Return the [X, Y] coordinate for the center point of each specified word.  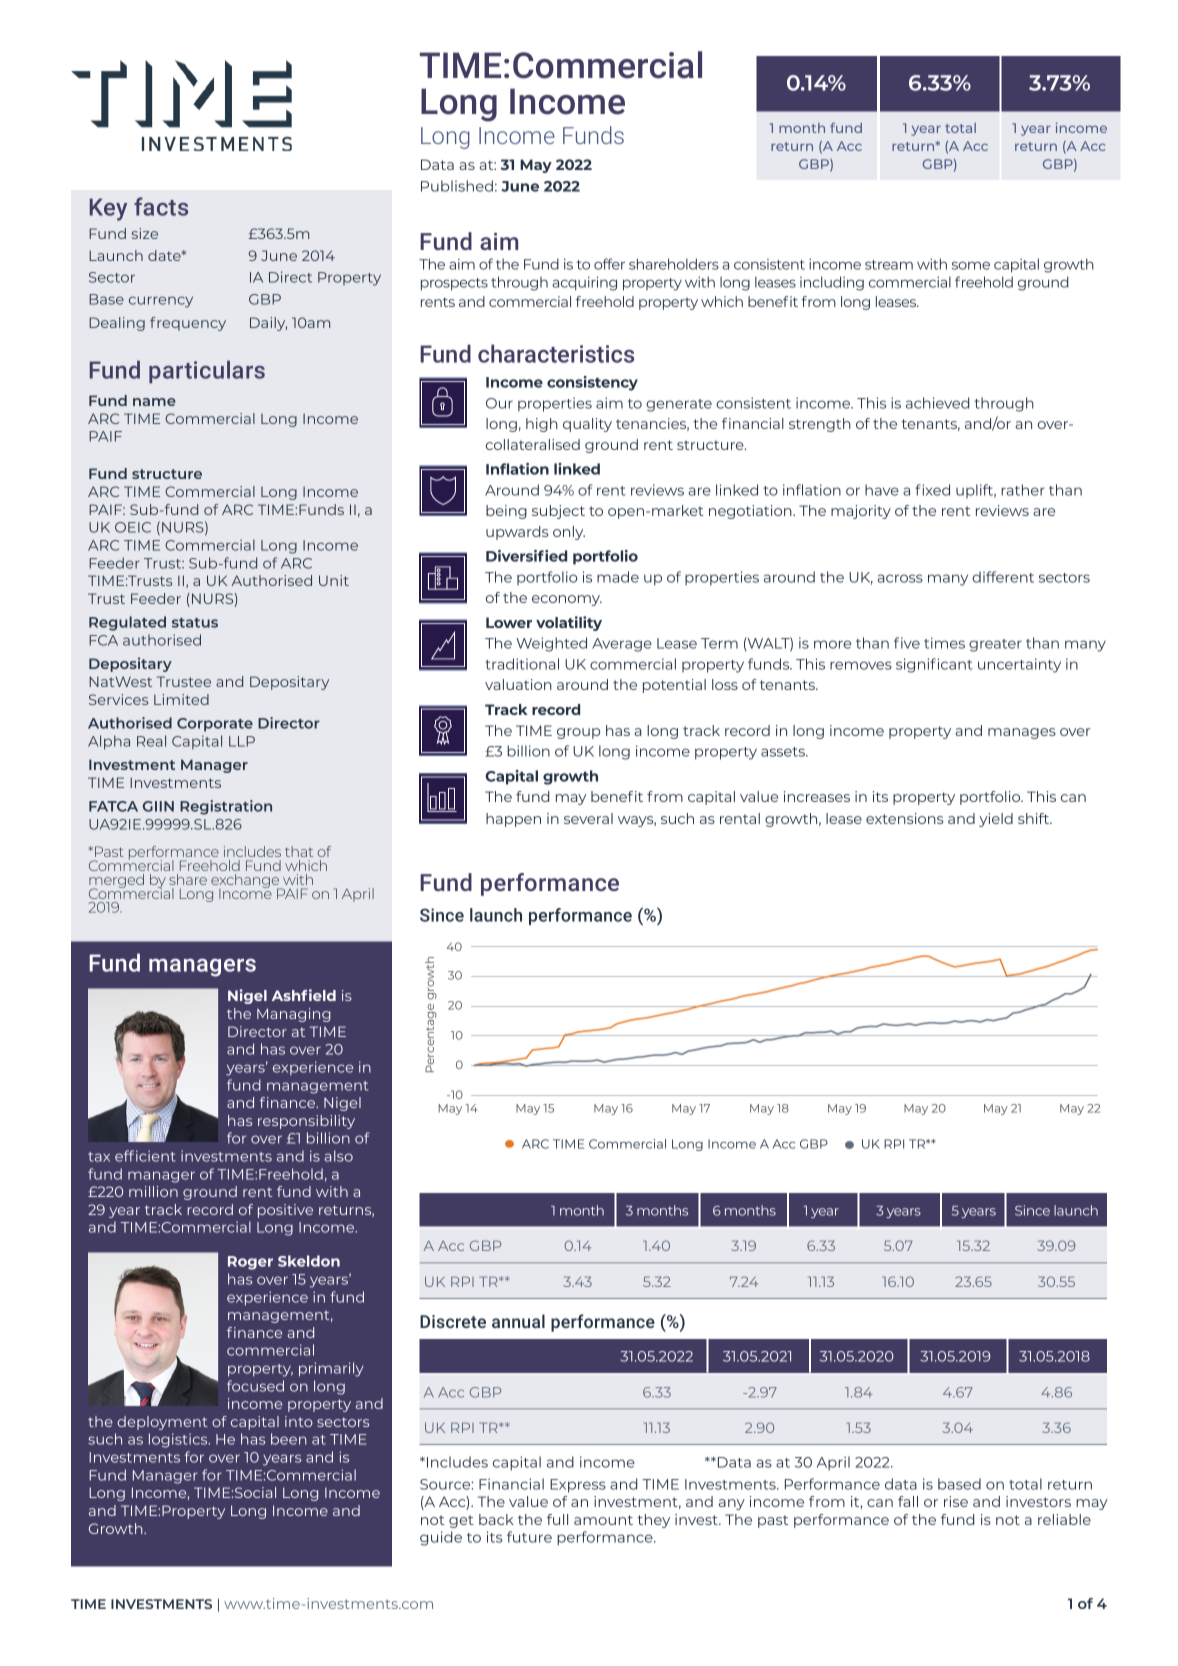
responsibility [306, 1122]
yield [996, 820]
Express [578, 1486]
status [195, 623]
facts [161, 206]
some [971, 265]
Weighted [551, 644]
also [338, 1156]
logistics [179, 1440]
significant [934, 665]
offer [609, 264]
